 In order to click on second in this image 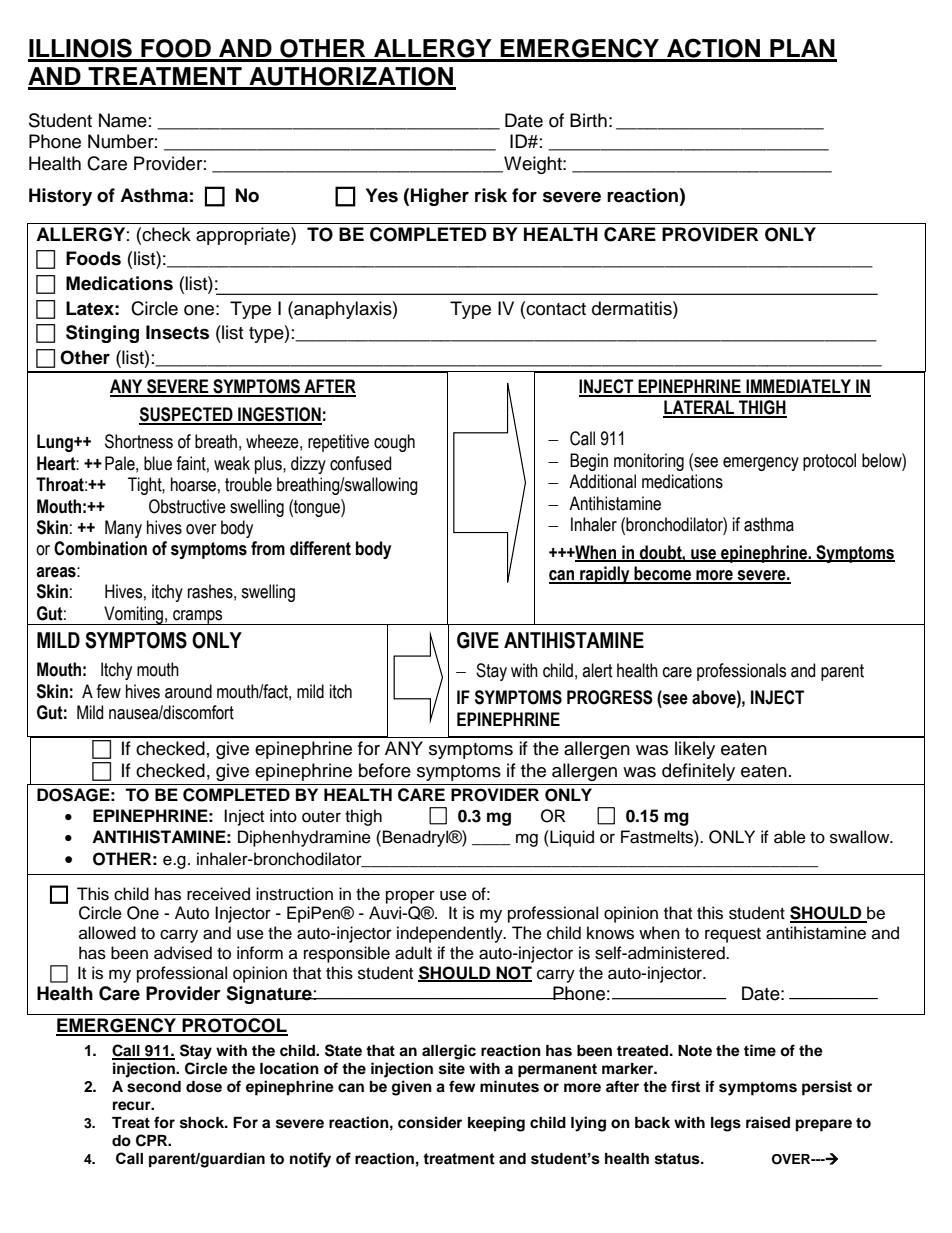, I will do `click(154, 1087)`.
